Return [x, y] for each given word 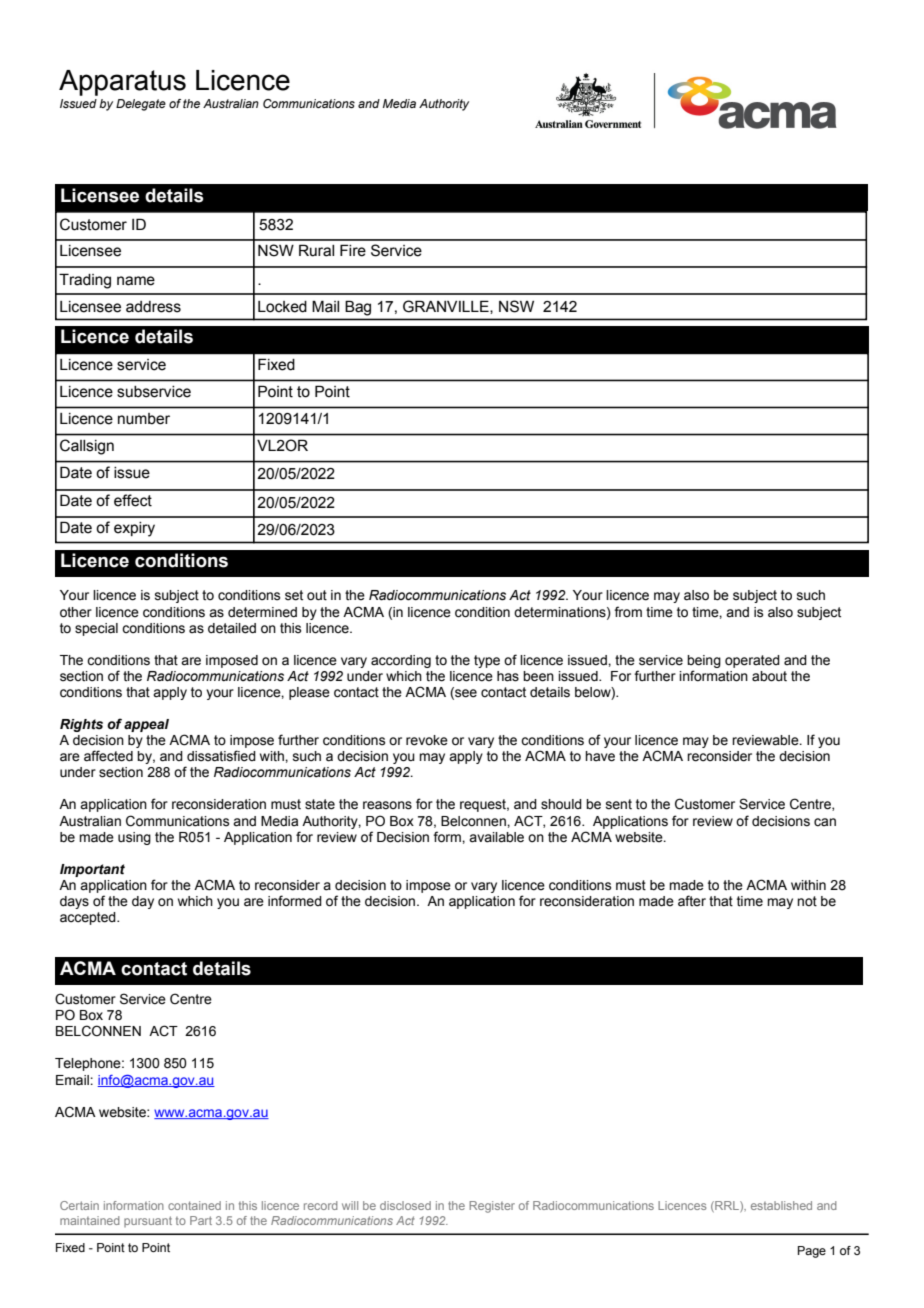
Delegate [141, 105]
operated [752, 661]
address [153, 307]
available [496, 837]
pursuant [148, 1221]
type [487, 661]
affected [108, 756]
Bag [358, 308]
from [628, 612]
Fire [353, 250]
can [825, 822]
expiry [134, 529]
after [692, 901]
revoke [427, 740]
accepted [89, 918]
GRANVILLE [447, 307]
